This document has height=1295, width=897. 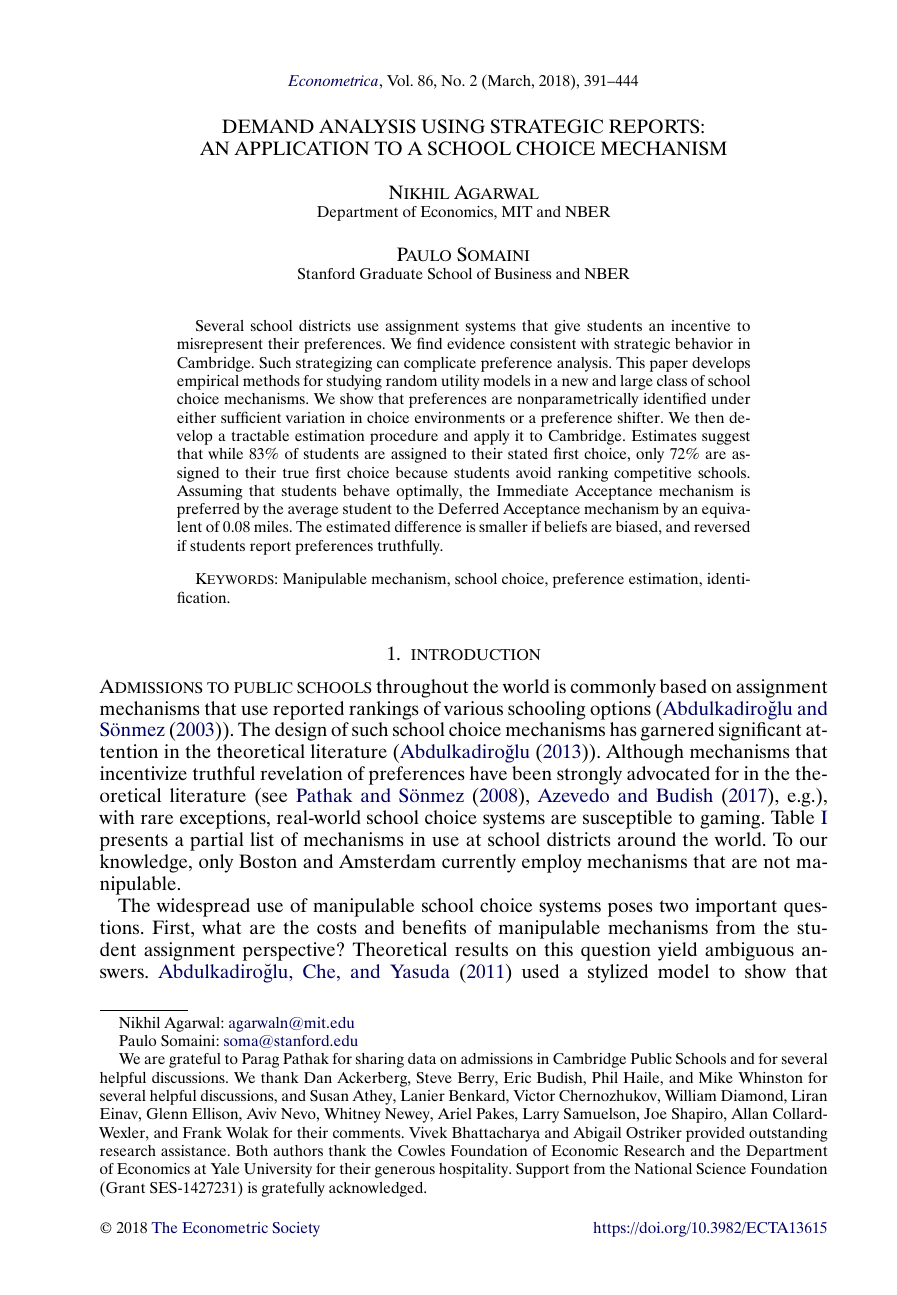 I want to click on hospitality, so click(x=475, y=1170).
